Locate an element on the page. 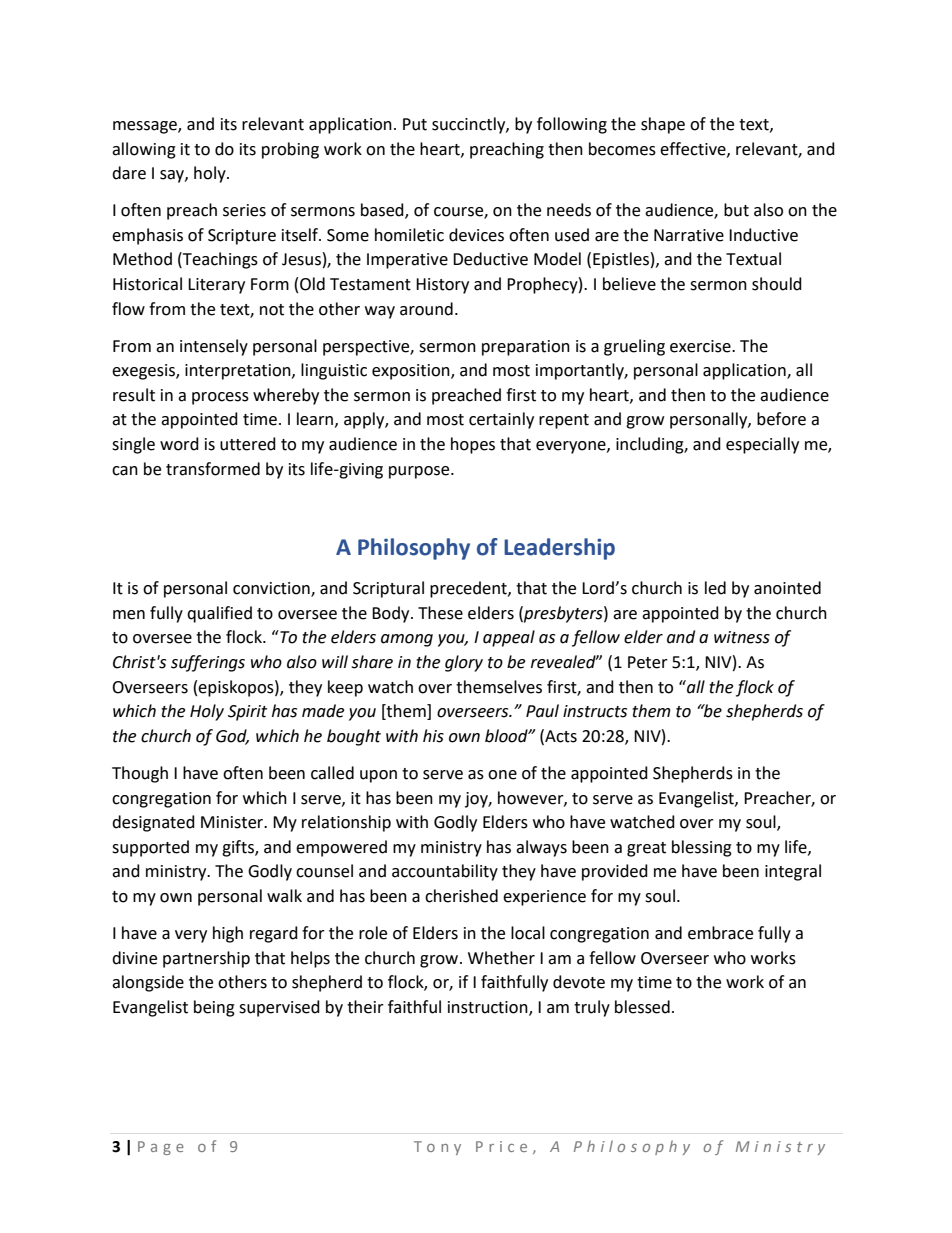 The width and height of the document is (952, 1233). qualified is located at coordinates (219, 614).
